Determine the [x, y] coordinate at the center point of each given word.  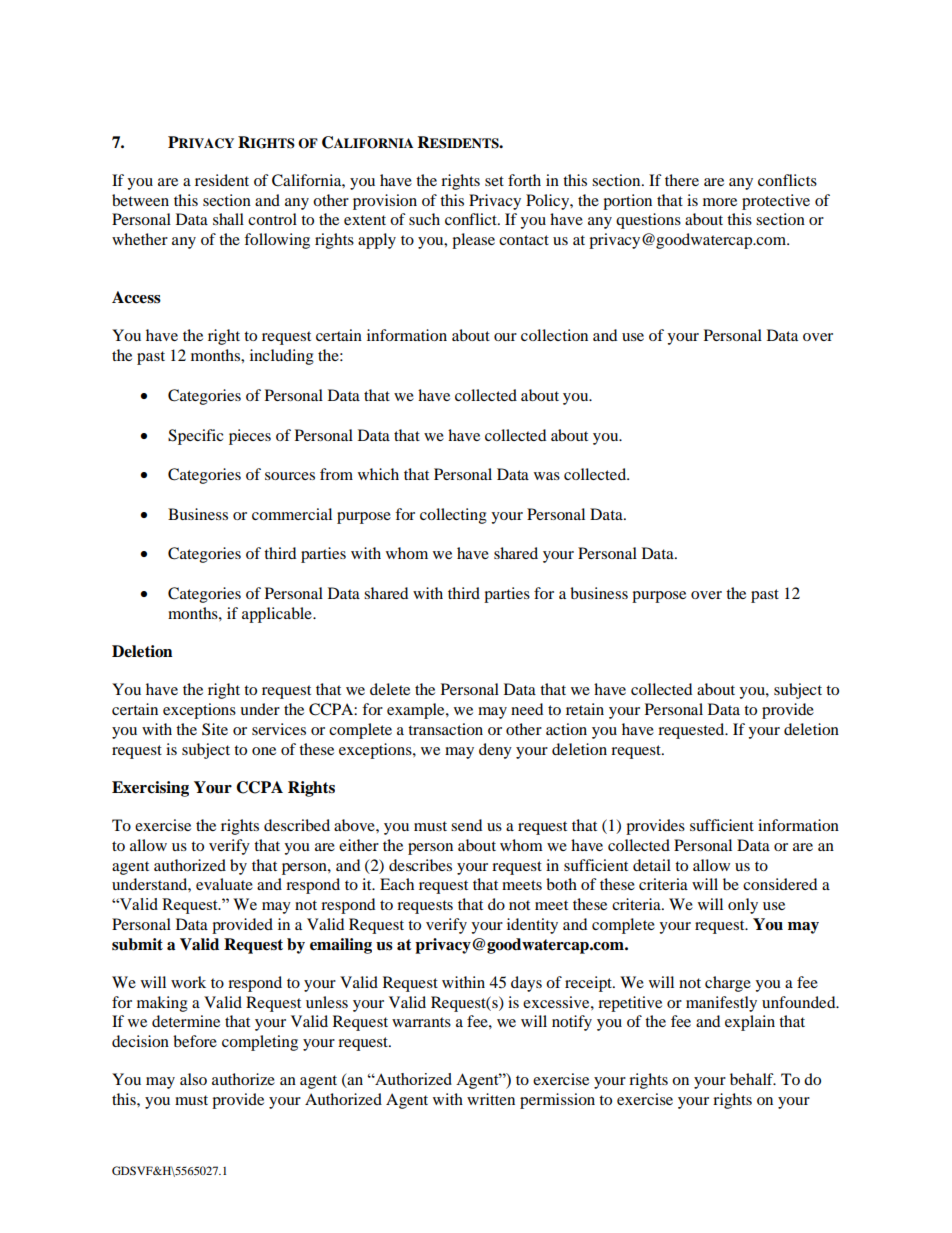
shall [228, 219]
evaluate [224, 884]
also [193, 1079]
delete [390, 689]
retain [585, 709]
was [547, 476]
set [494, 181]
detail [652, 865]
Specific [195, 437]
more [720, 202]
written [491, 1099]
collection [554, 335]
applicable [278, 615]
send [466, 825]
